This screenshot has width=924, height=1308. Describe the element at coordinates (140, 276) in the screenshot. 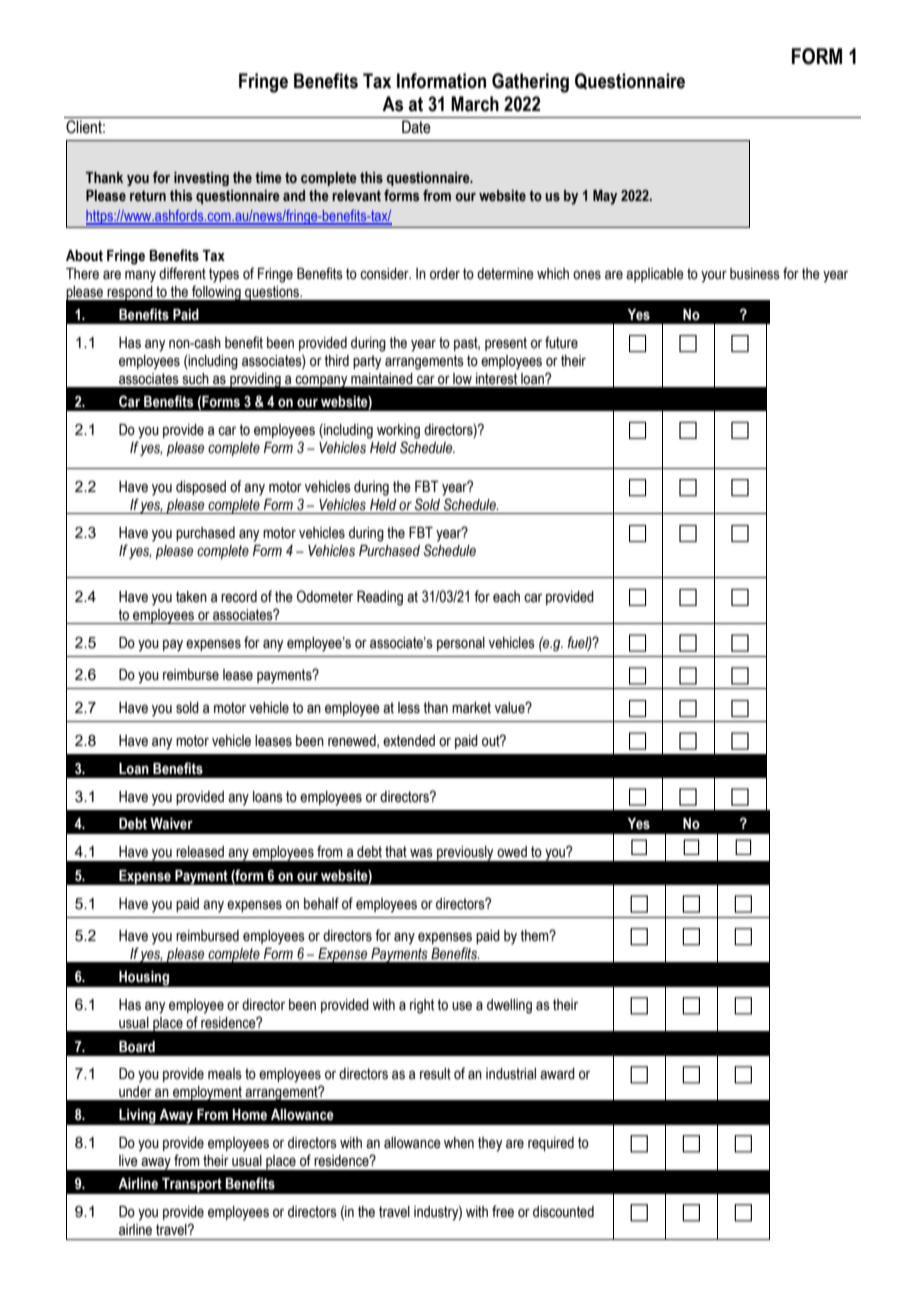

I see `many` at that location.
